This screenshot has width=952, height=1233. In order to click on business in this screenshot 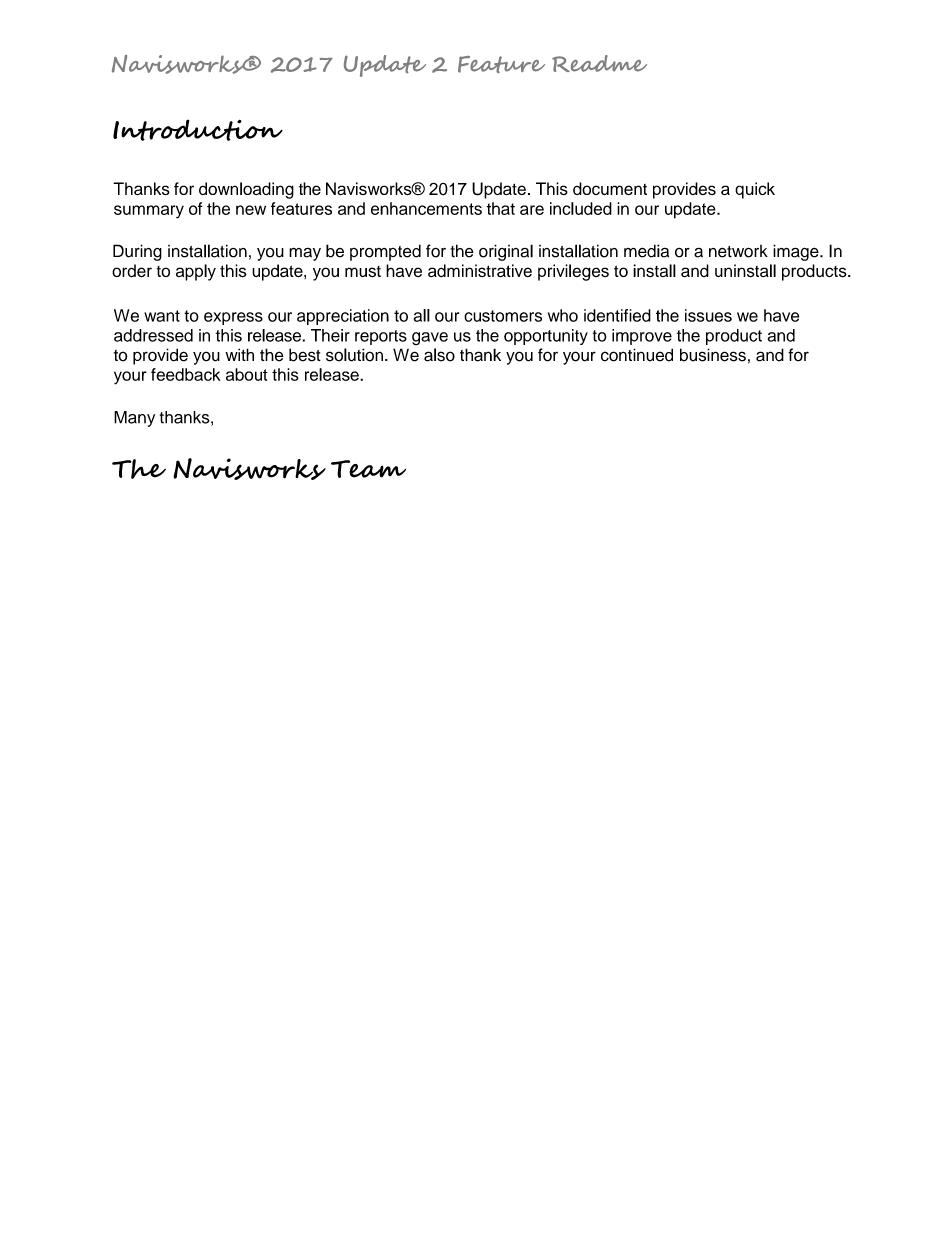, I will do `click(713, 355)`.
